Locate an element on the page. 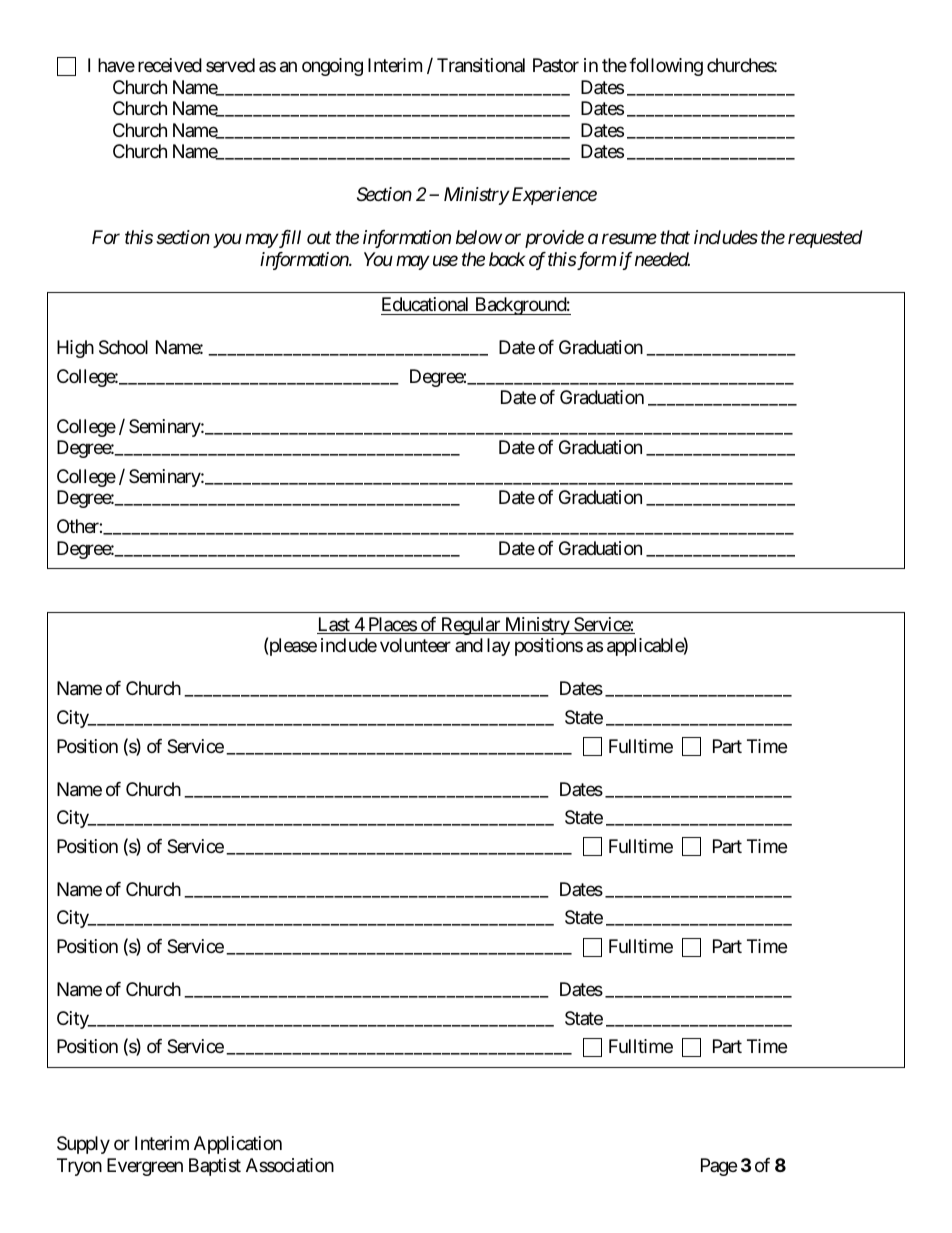  Transitional is located at coordinates (481, 65).
